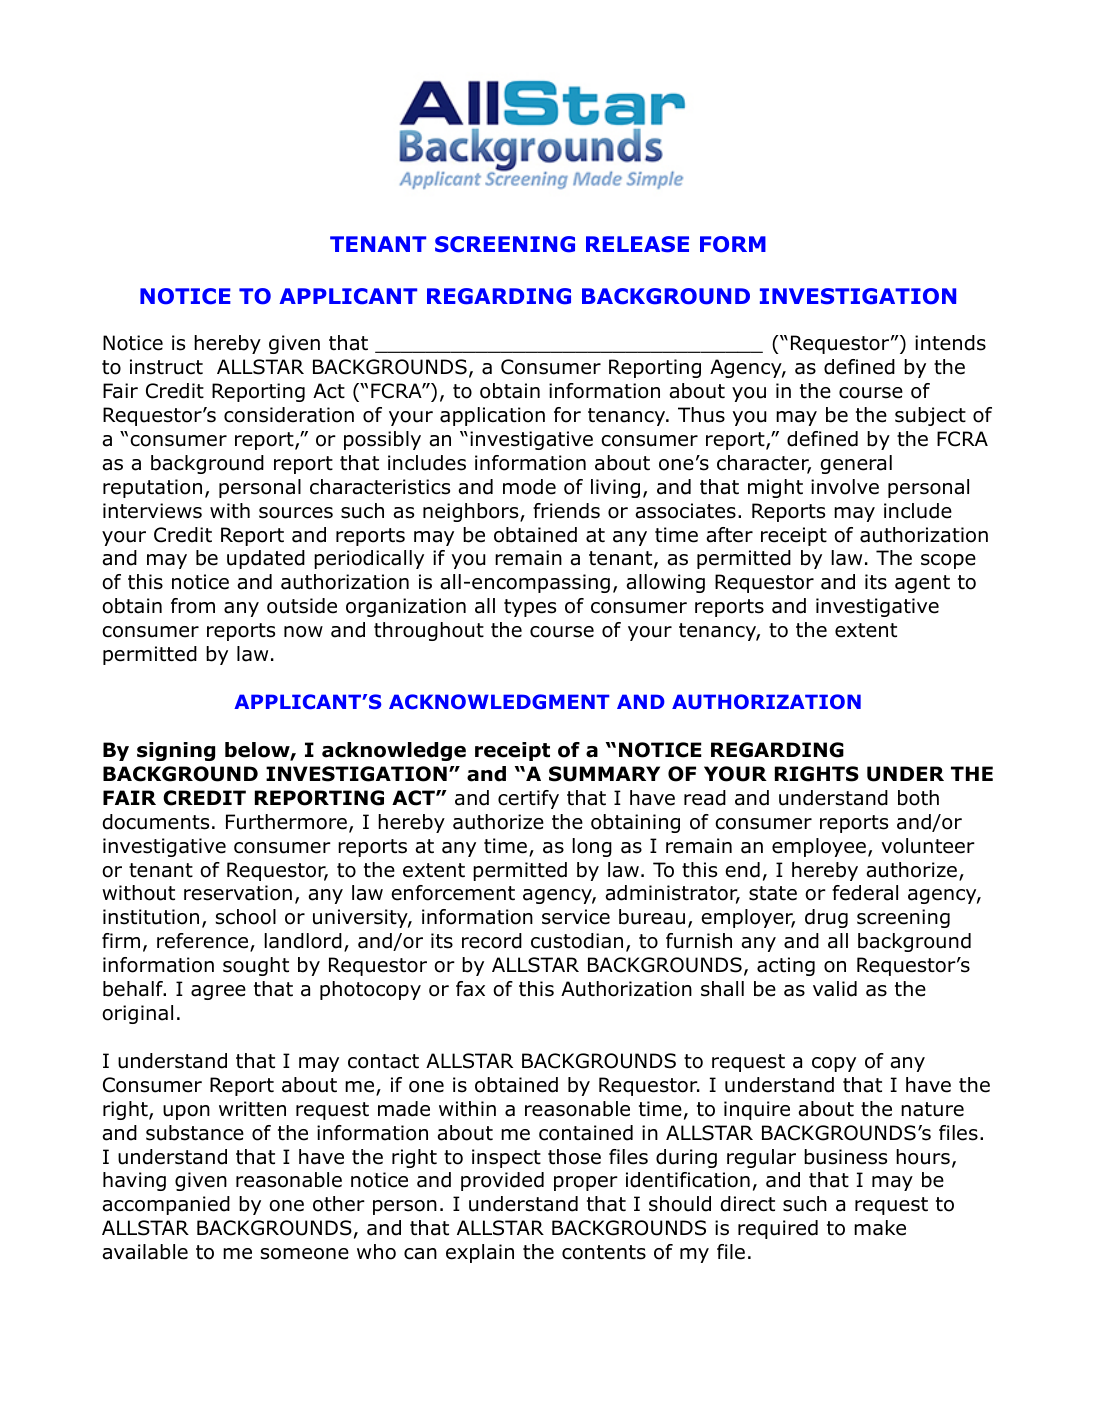  Describe the element at coordinates (835, 989) in the document. I see `valid` at that location.
